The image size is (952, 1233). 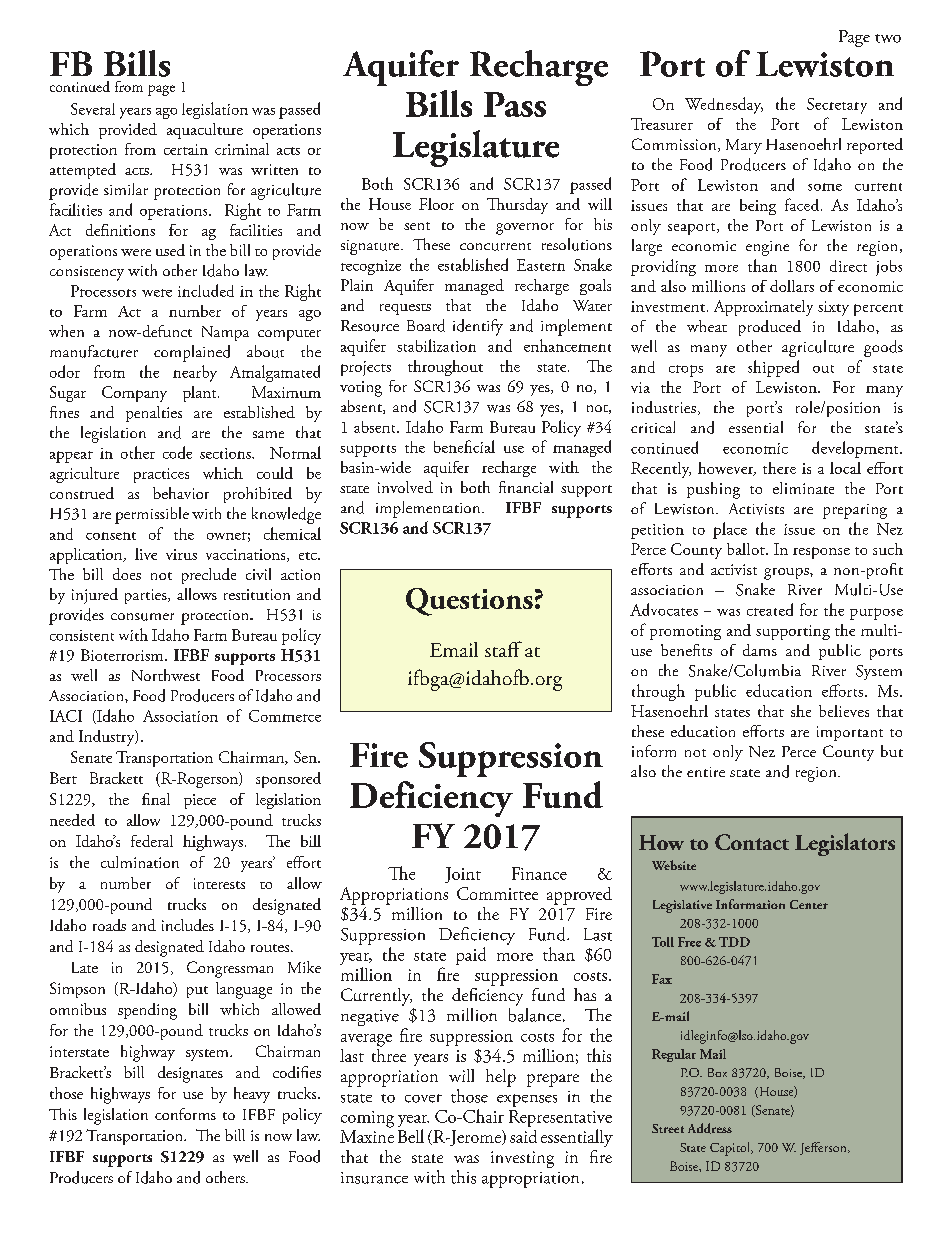 What do you see at coordinates (837, 106) in the page?
I see `Secretary` at bounding box center [837, 106].
